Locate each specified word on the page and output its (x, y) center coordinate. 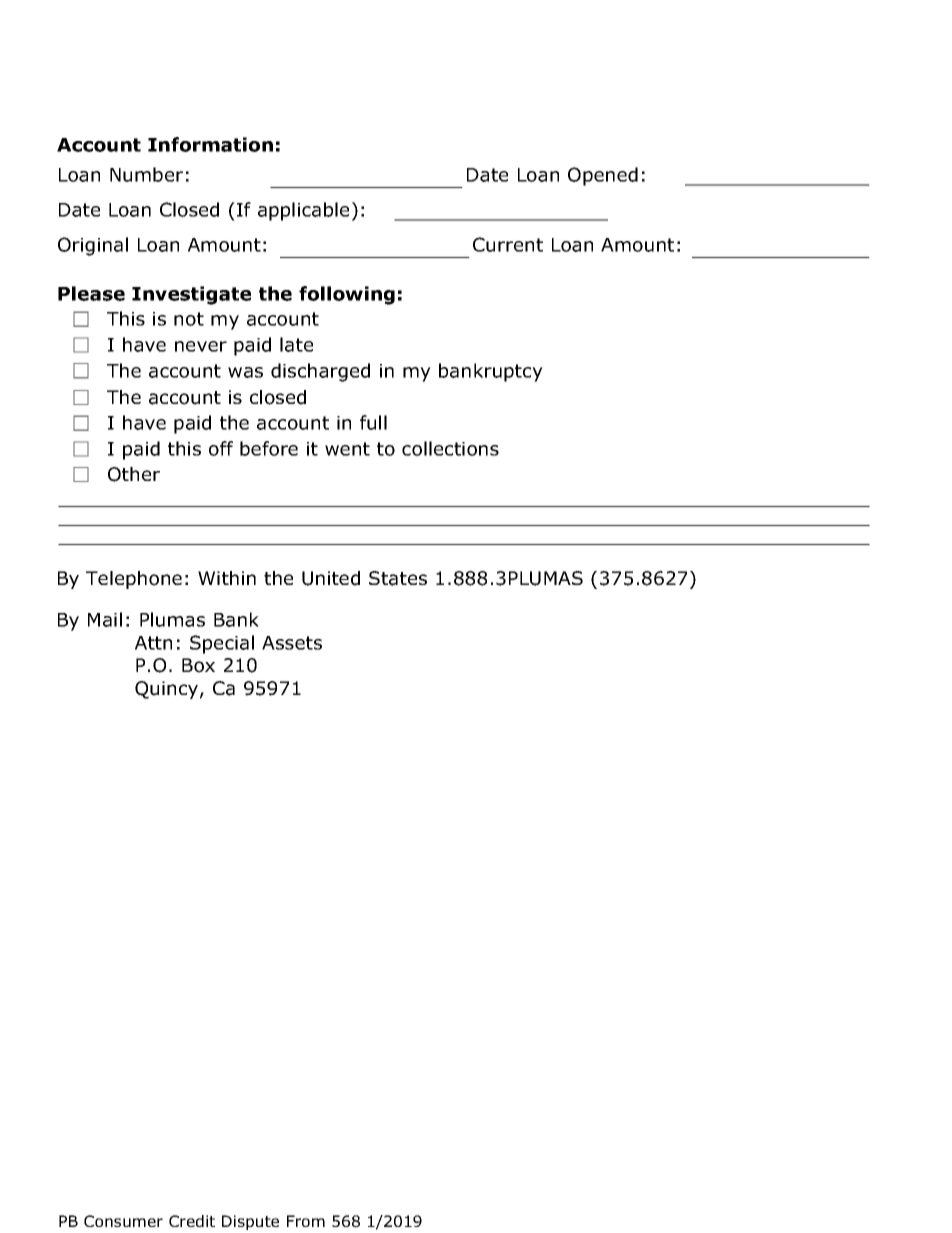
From (306, 1221)
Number (146, 174)
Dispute (250, 1222)
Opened (603, 176)
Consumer (123, 1221)
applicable (303, 211)
